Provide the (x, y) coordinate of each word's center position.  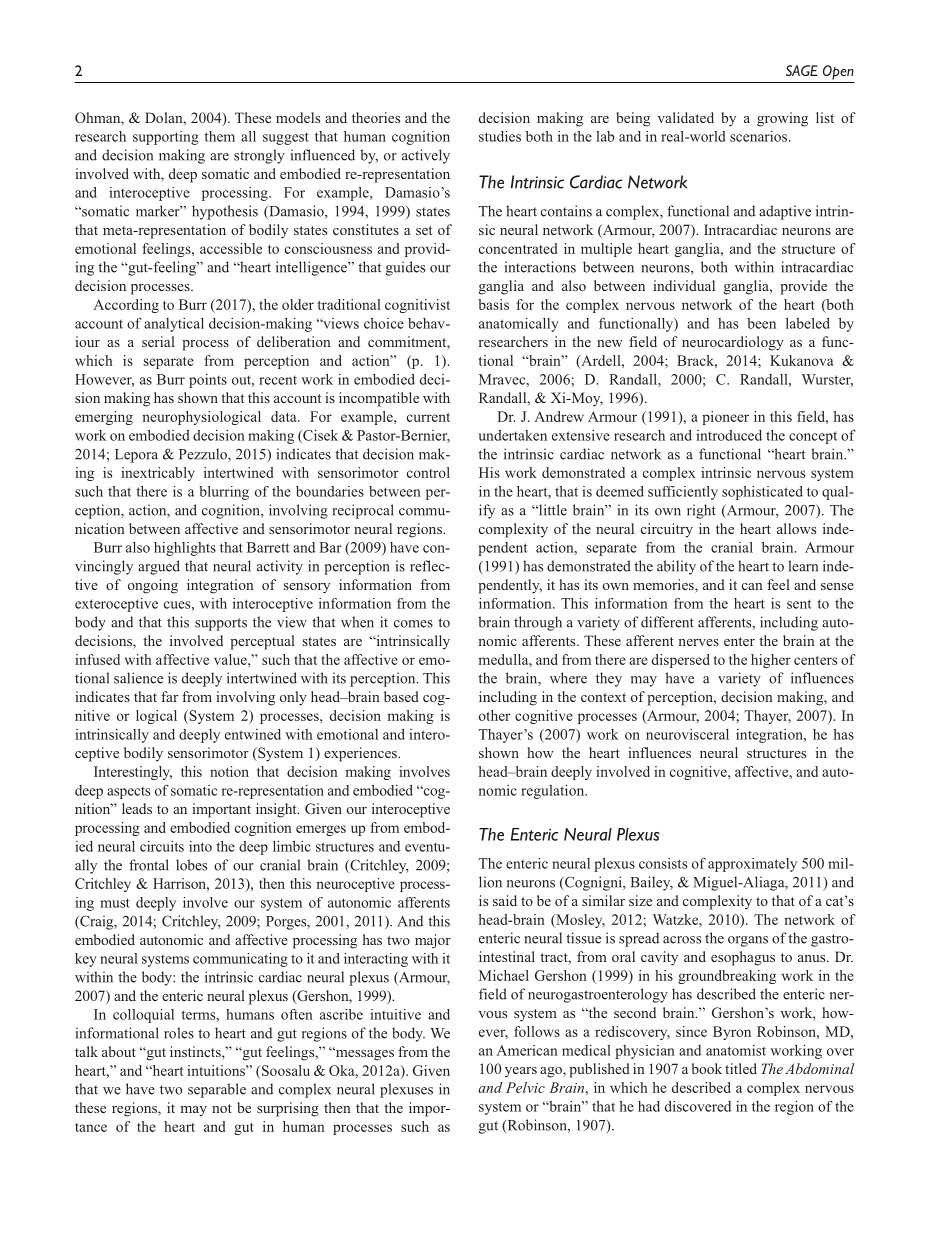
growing (782, 119)
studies (500, 136)
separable (217, 1090)
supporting (166, 138)
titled (741, 1068)
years (521, 1072)
